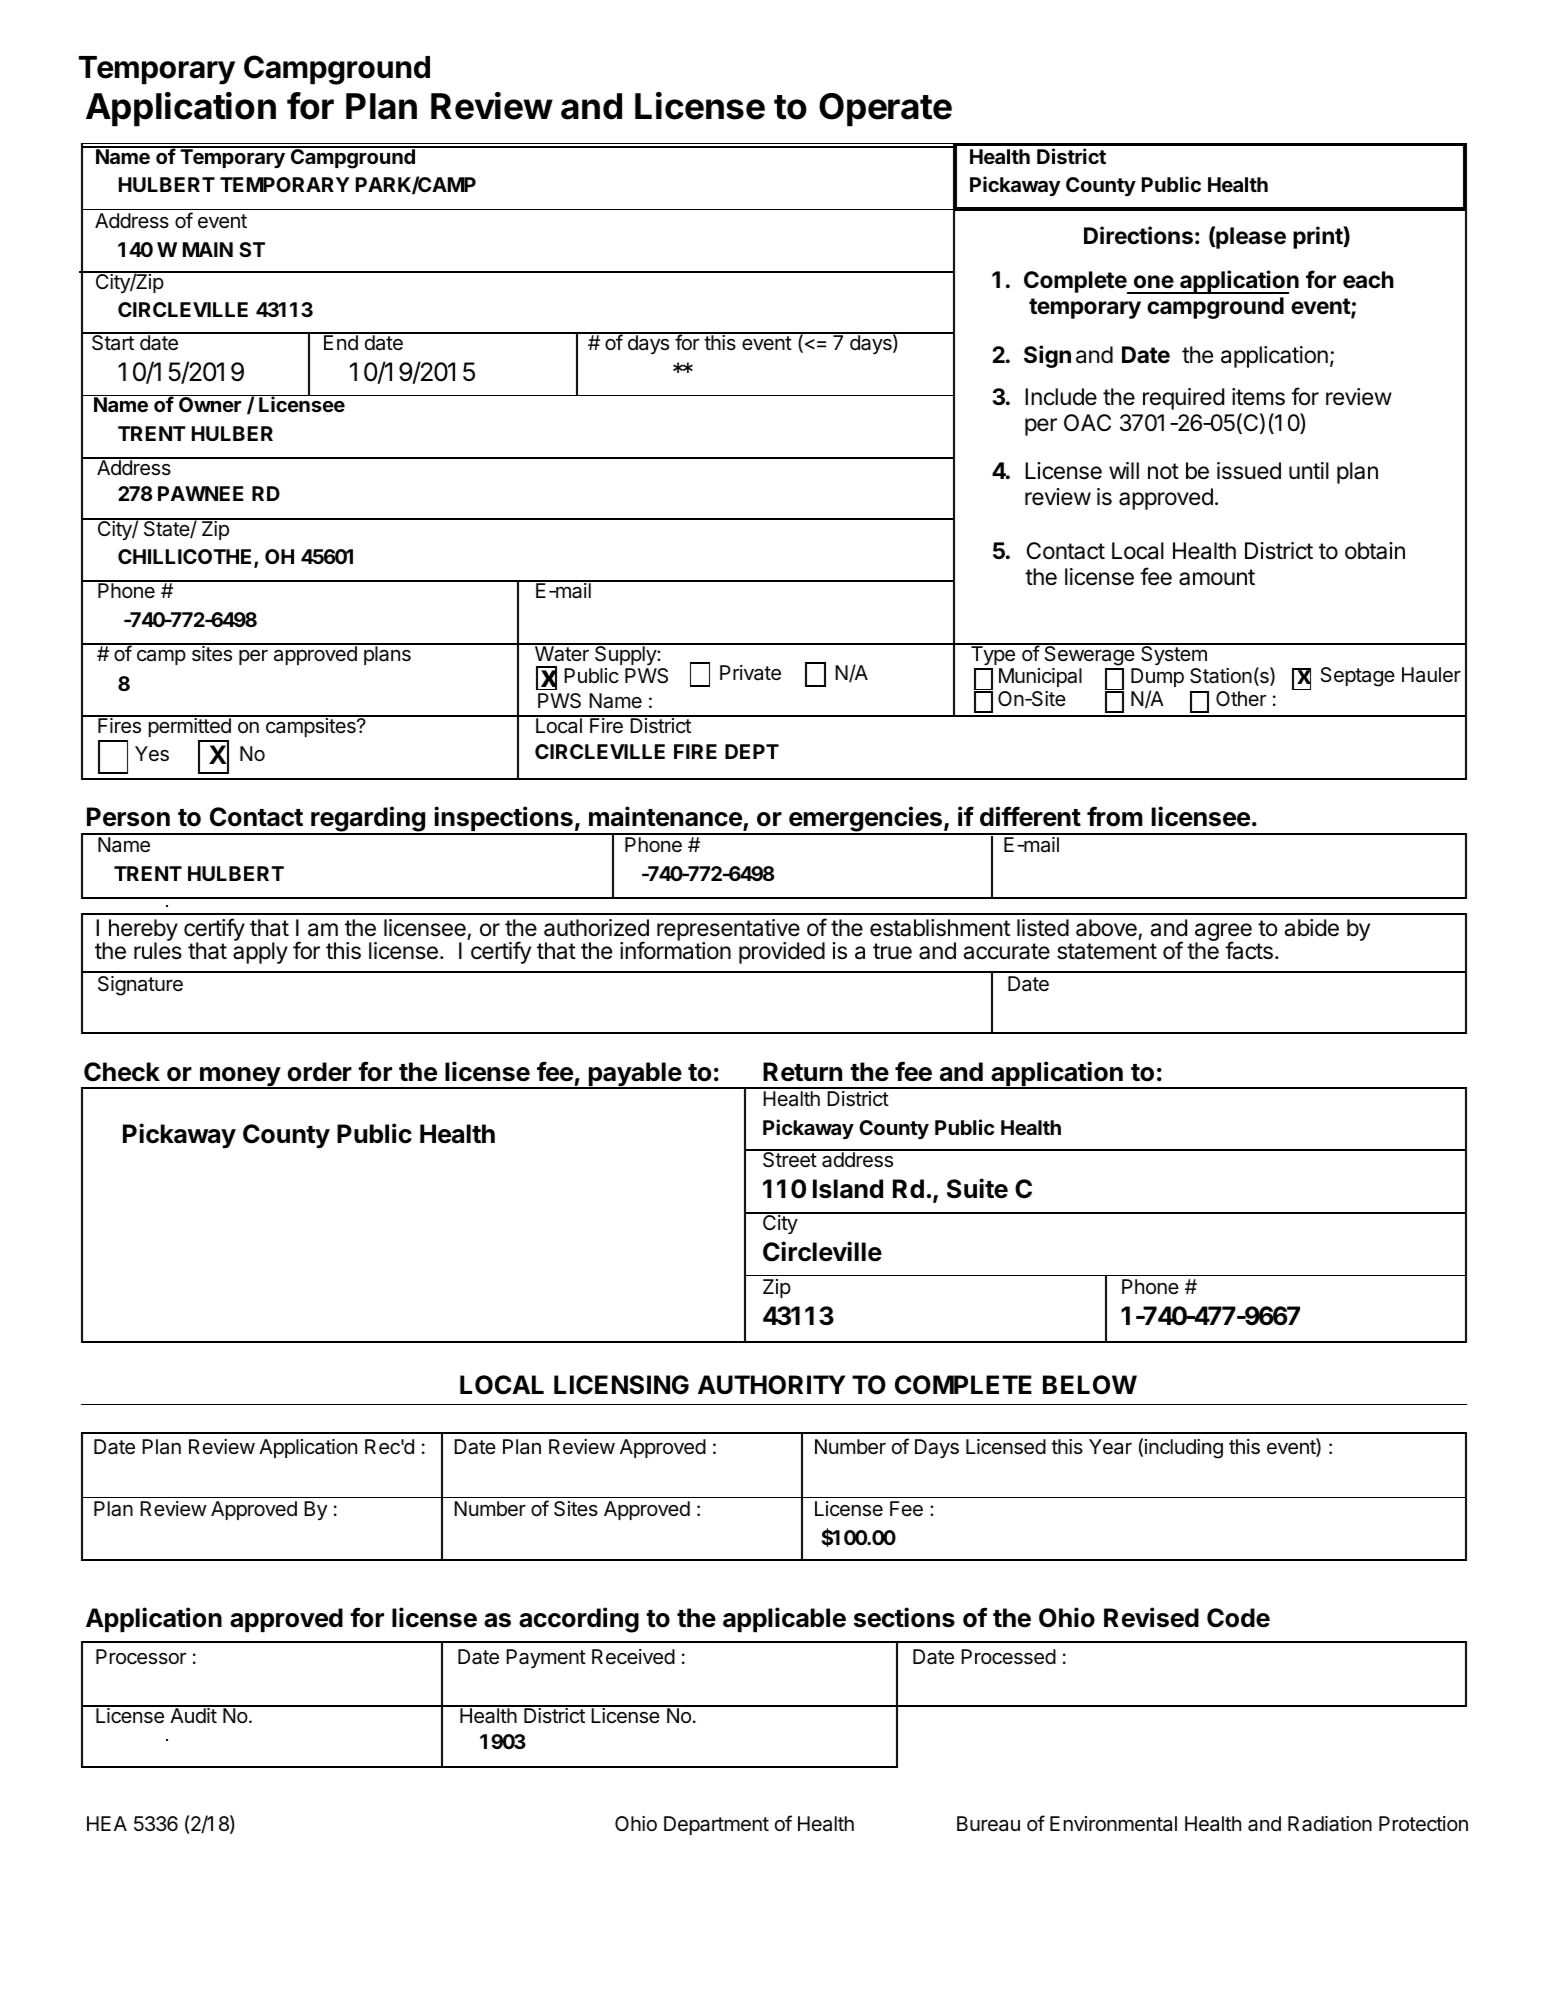 This image has width=1547, height=2003. Describe the element at coordinates (193, 1714) in the image. I see `Audit` at that location.
